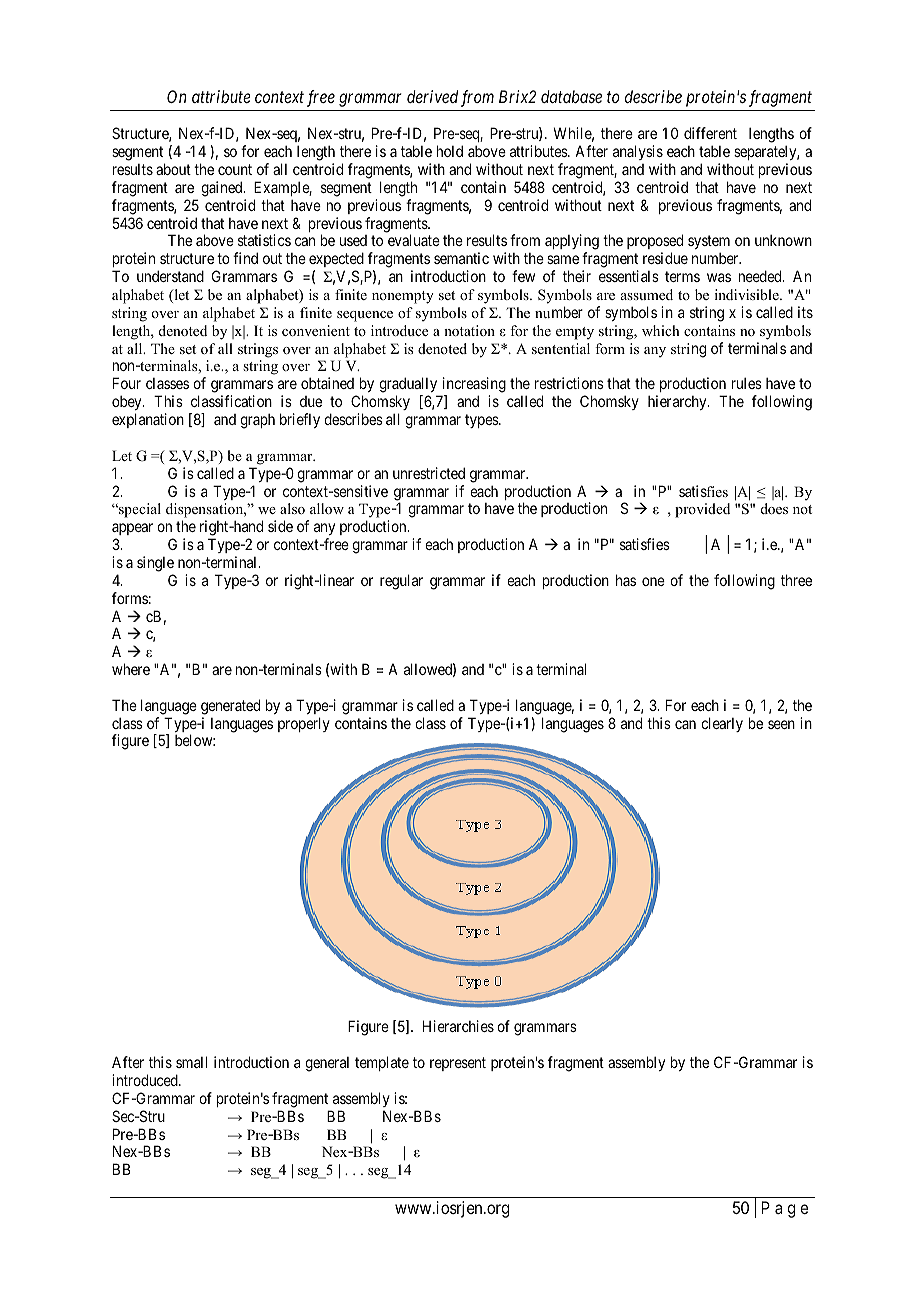 Image resolution: width=924 pixels, height=1307 pixels. What do you see at coordinates (155, 564) in the document?
I see `single` at bounding box center [155, 564].
